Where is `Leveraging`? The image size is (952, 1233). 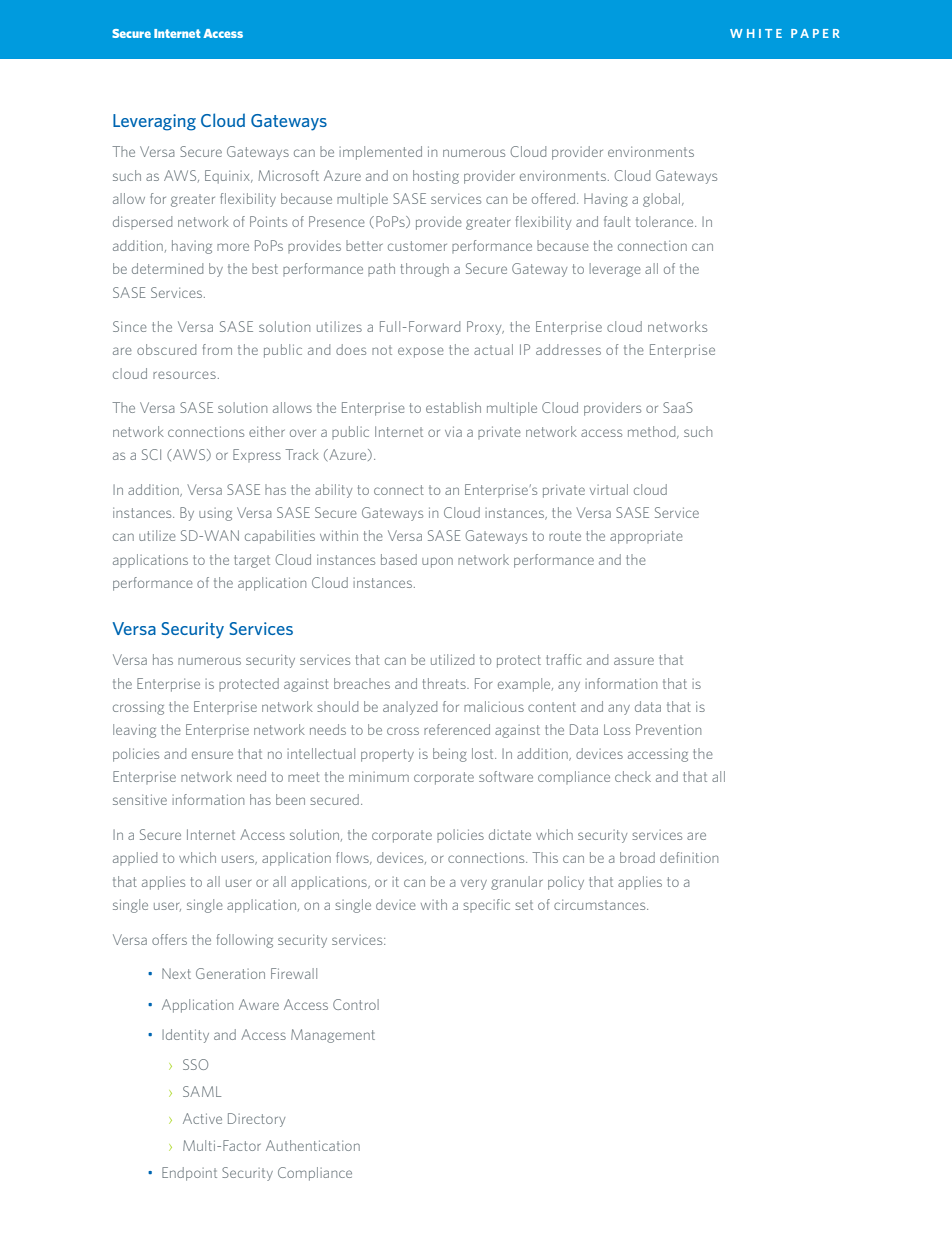
Leveraging is located at coordinates (154, 122).
